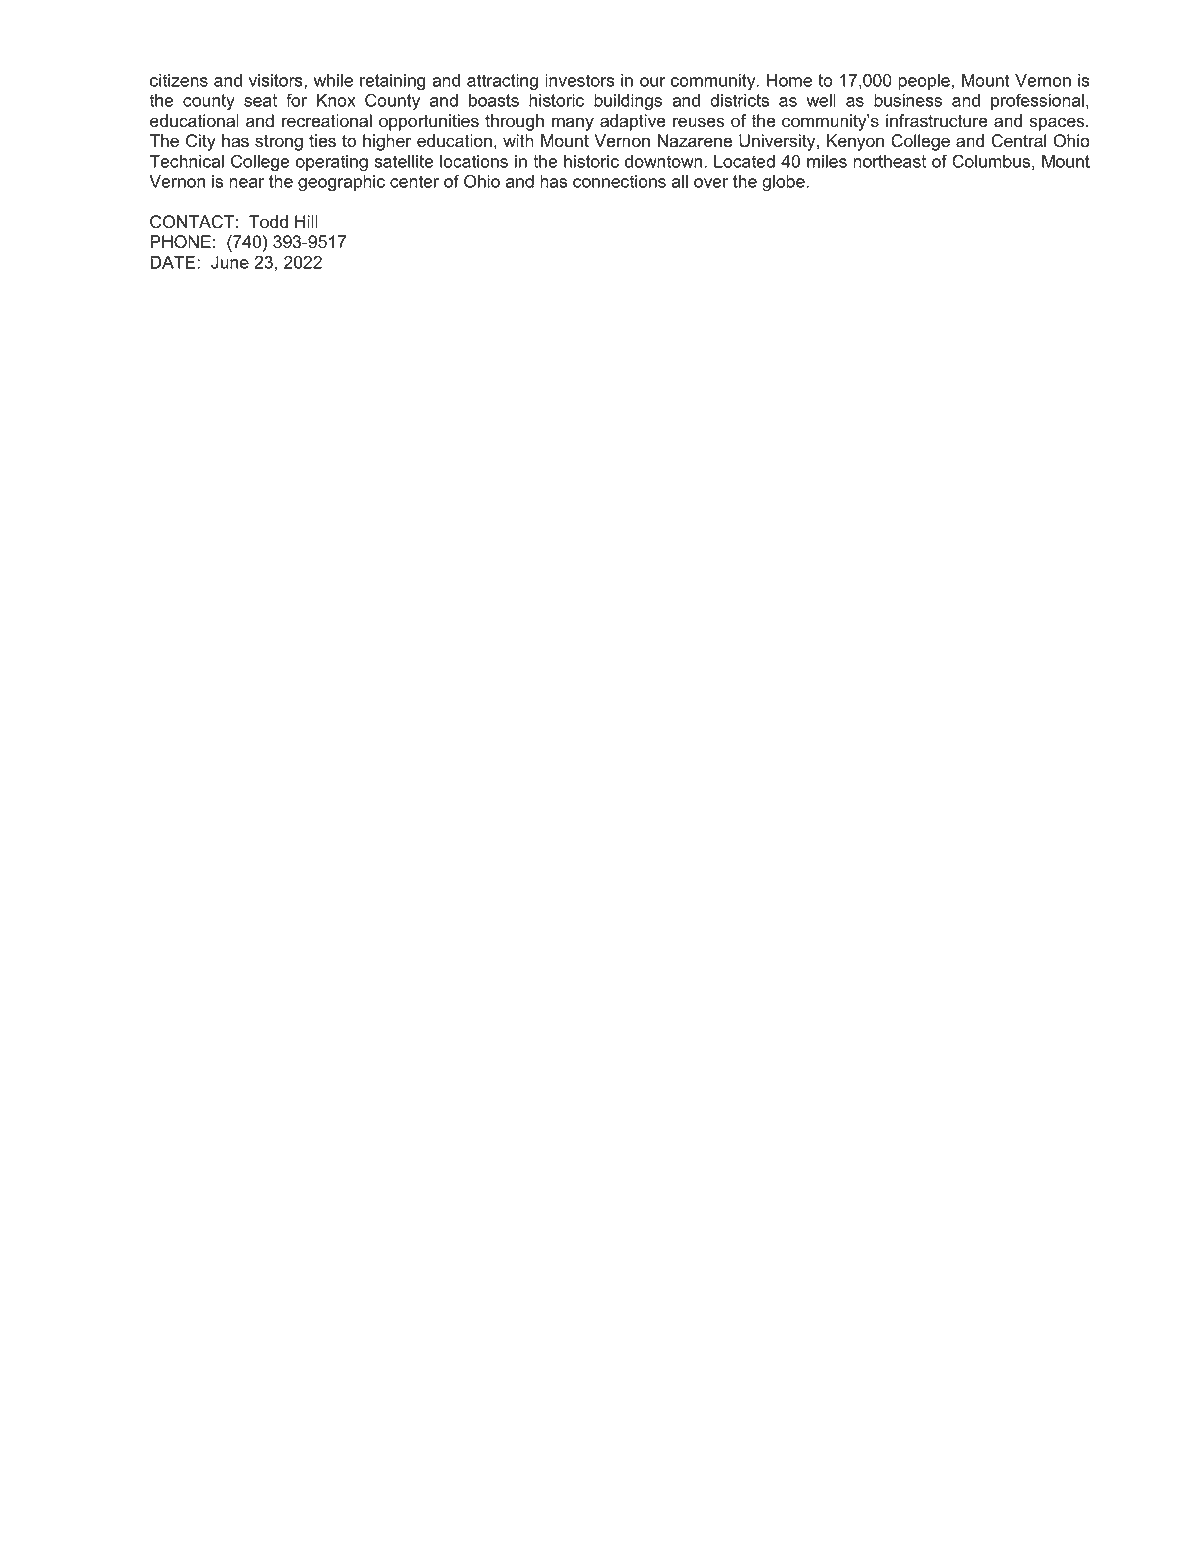 The width and height of the screenshot is (1195, 1547). Describe the element at coordinates (306, 221) in the screenshot. I see `Hill` at that location.
